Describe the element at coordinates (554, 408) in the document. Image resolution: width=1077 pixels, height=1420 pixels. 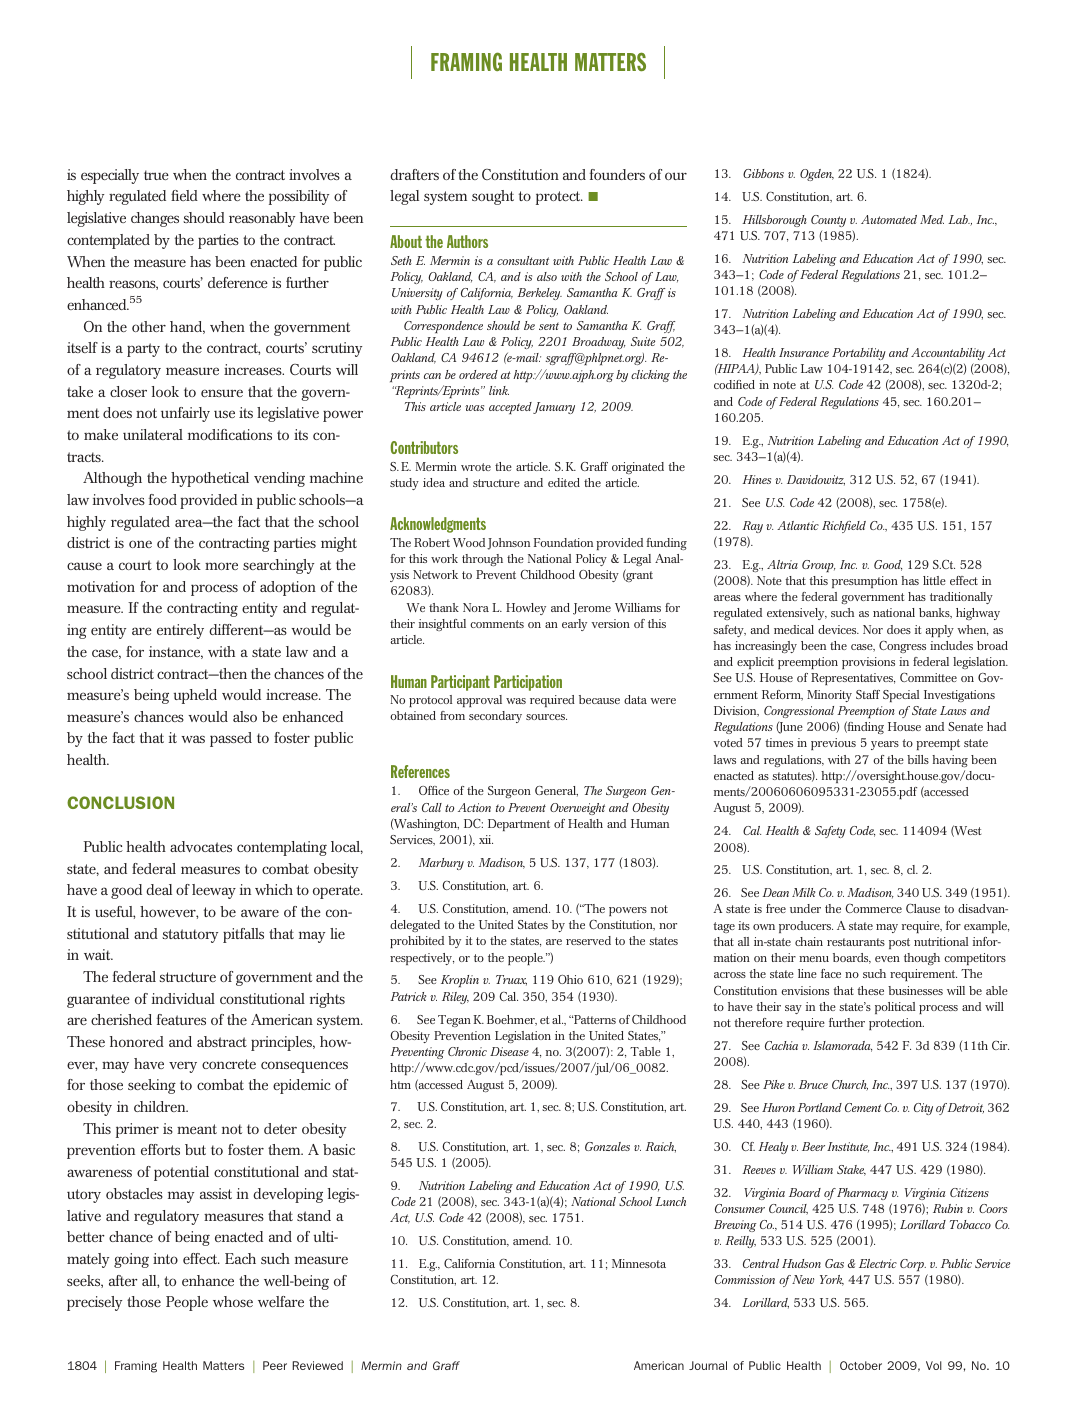
I see `January` at that location.
